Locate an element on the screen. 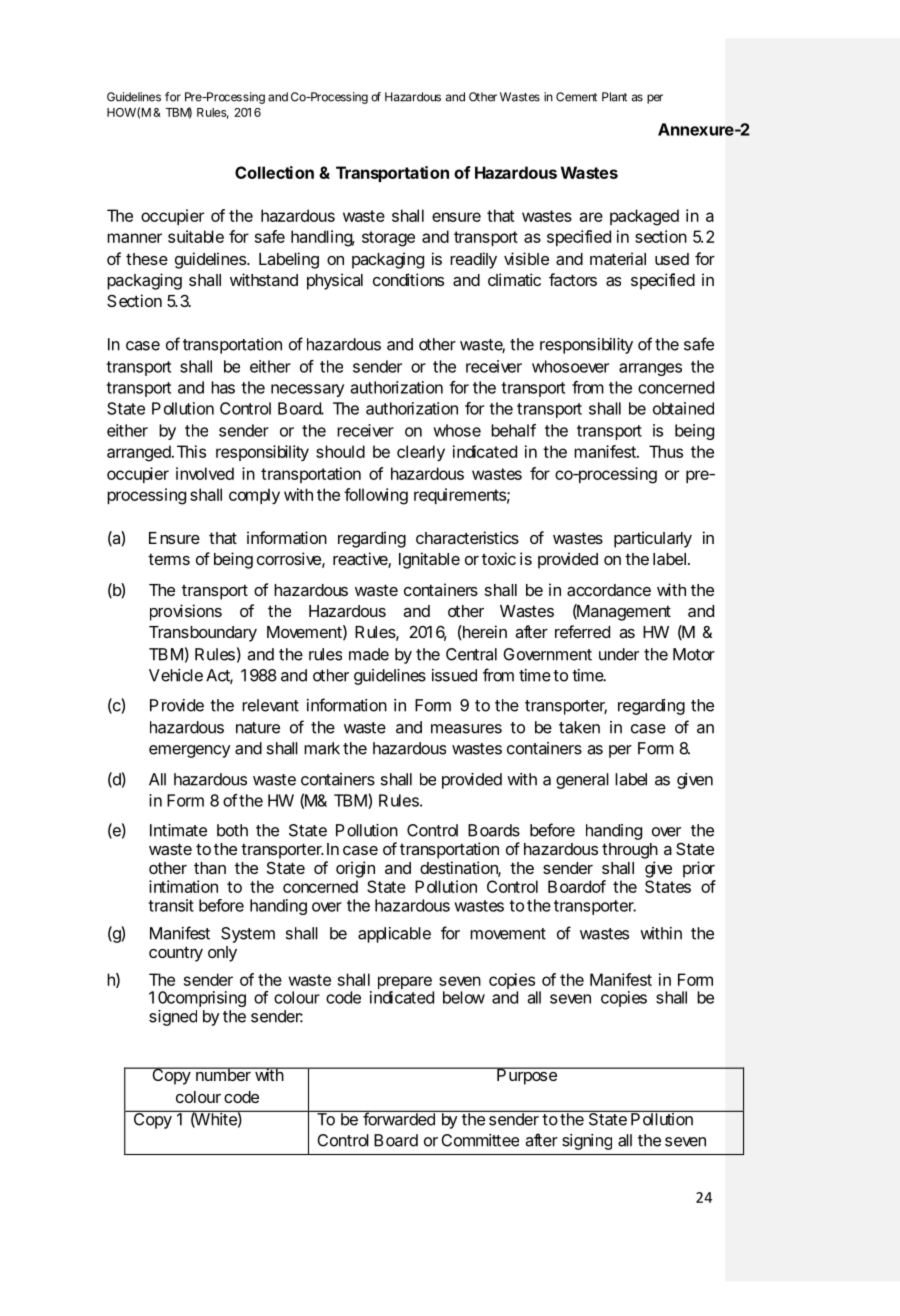 The height and width of the screenshot is (1316, 900). forwarded is located at coordinates (399, 1118).
